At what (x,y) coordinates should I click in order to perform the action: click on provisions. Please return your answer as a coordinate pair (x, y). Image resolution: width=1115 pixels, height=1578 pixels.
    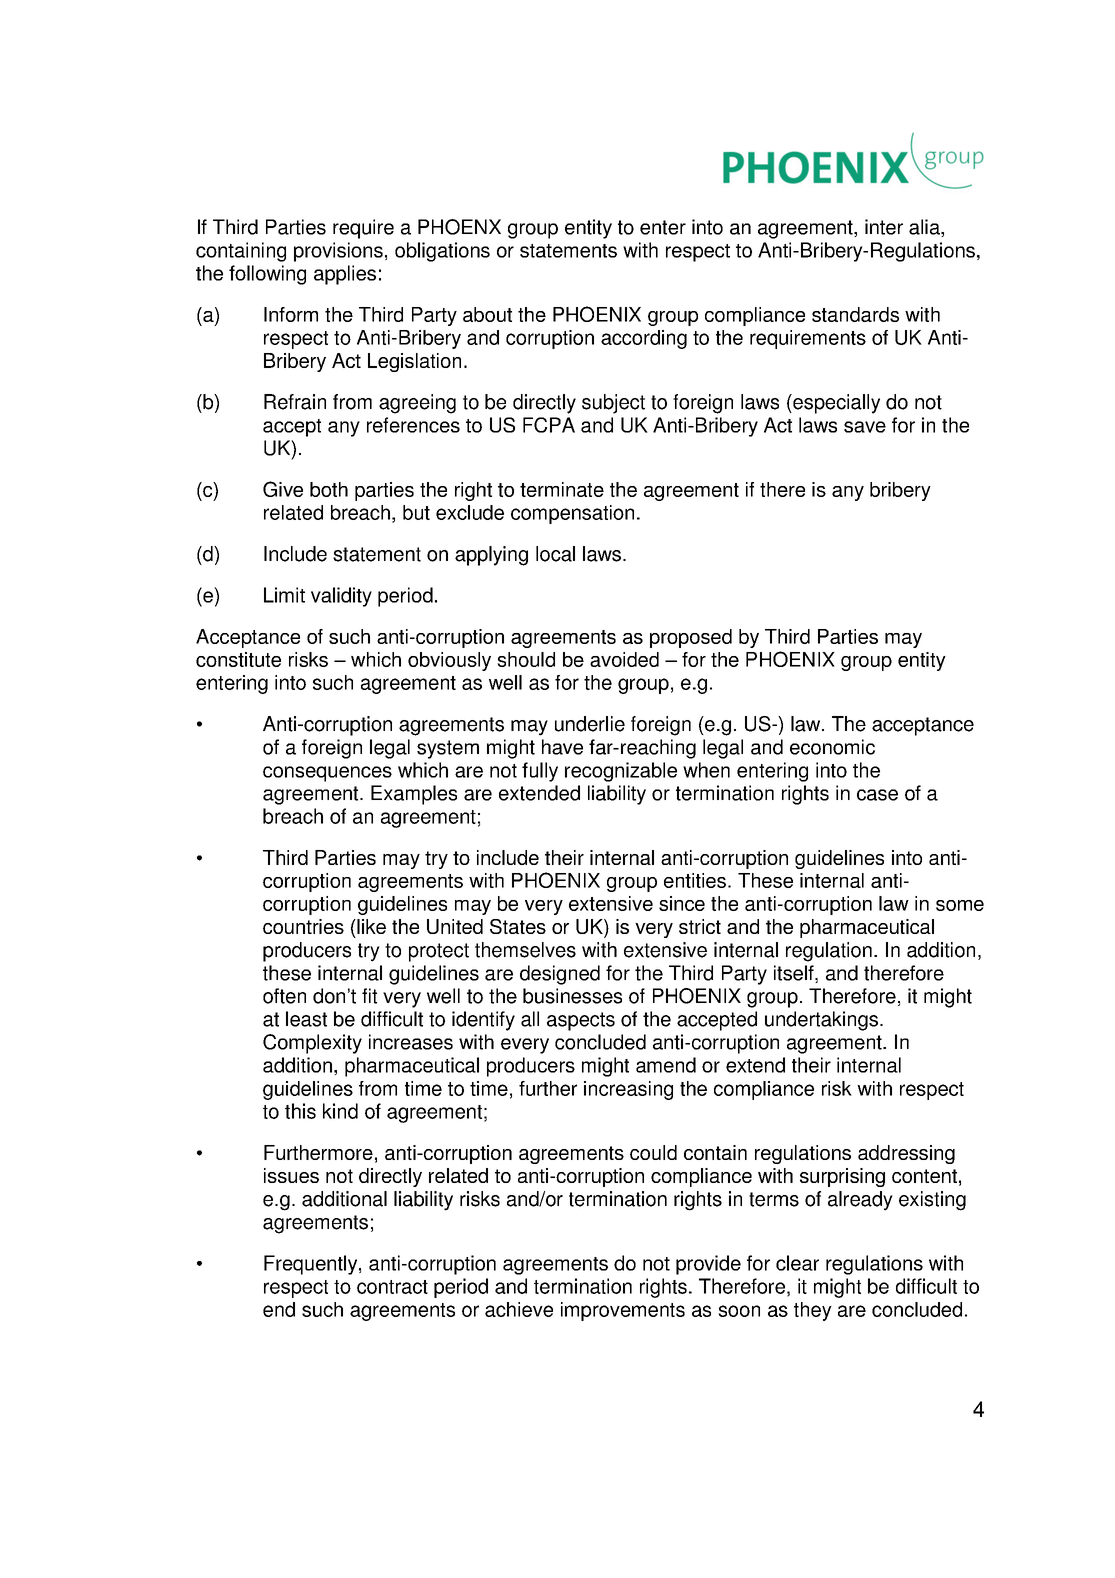
    Looking at the image, I should click on (338, 252).
